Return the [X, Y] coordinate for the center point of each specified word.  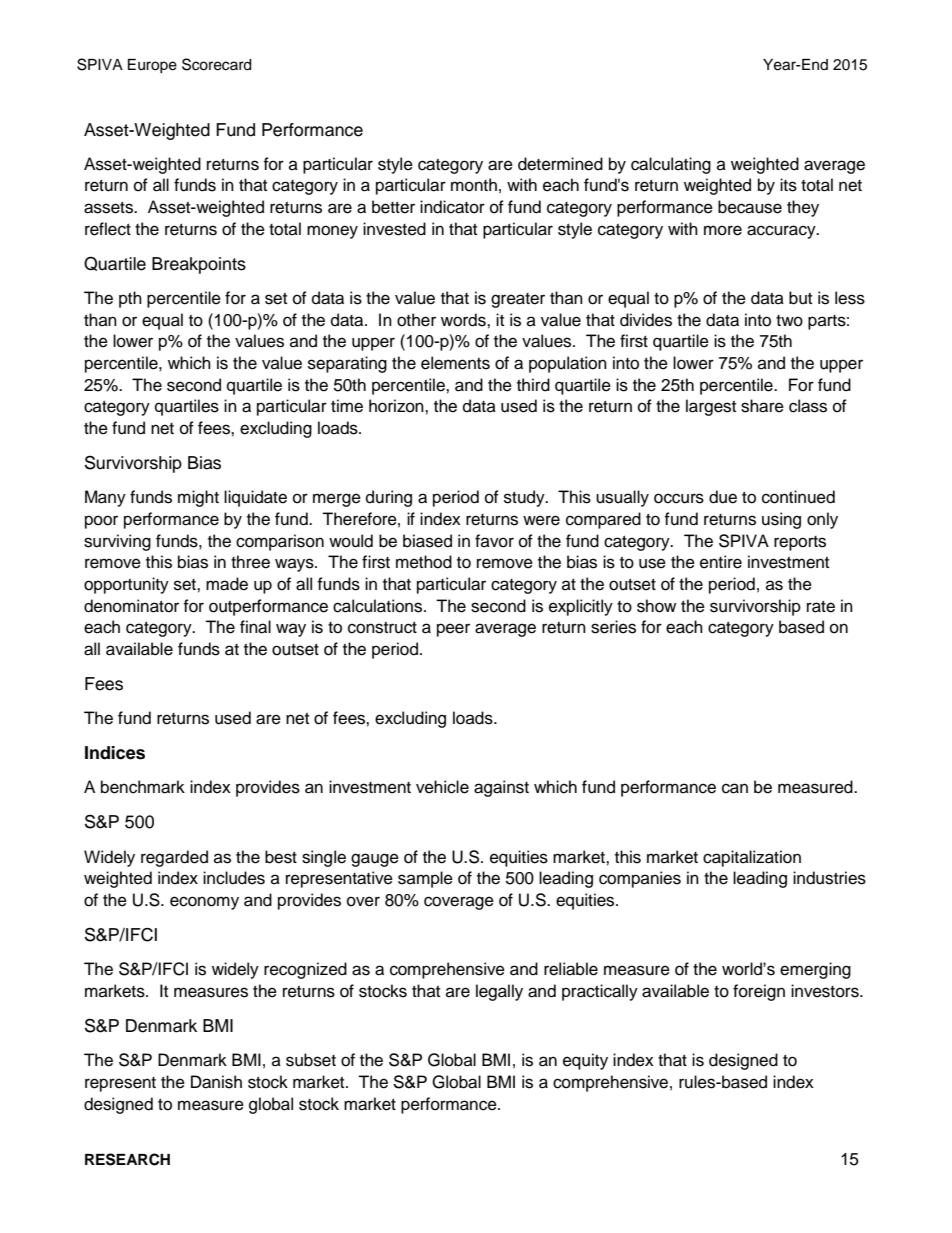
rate [821, 607]
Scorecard [216, 64]
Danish [216, 1082]
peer [453, 630]
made [227, 584]
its [788, 185]
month [474, 185]
